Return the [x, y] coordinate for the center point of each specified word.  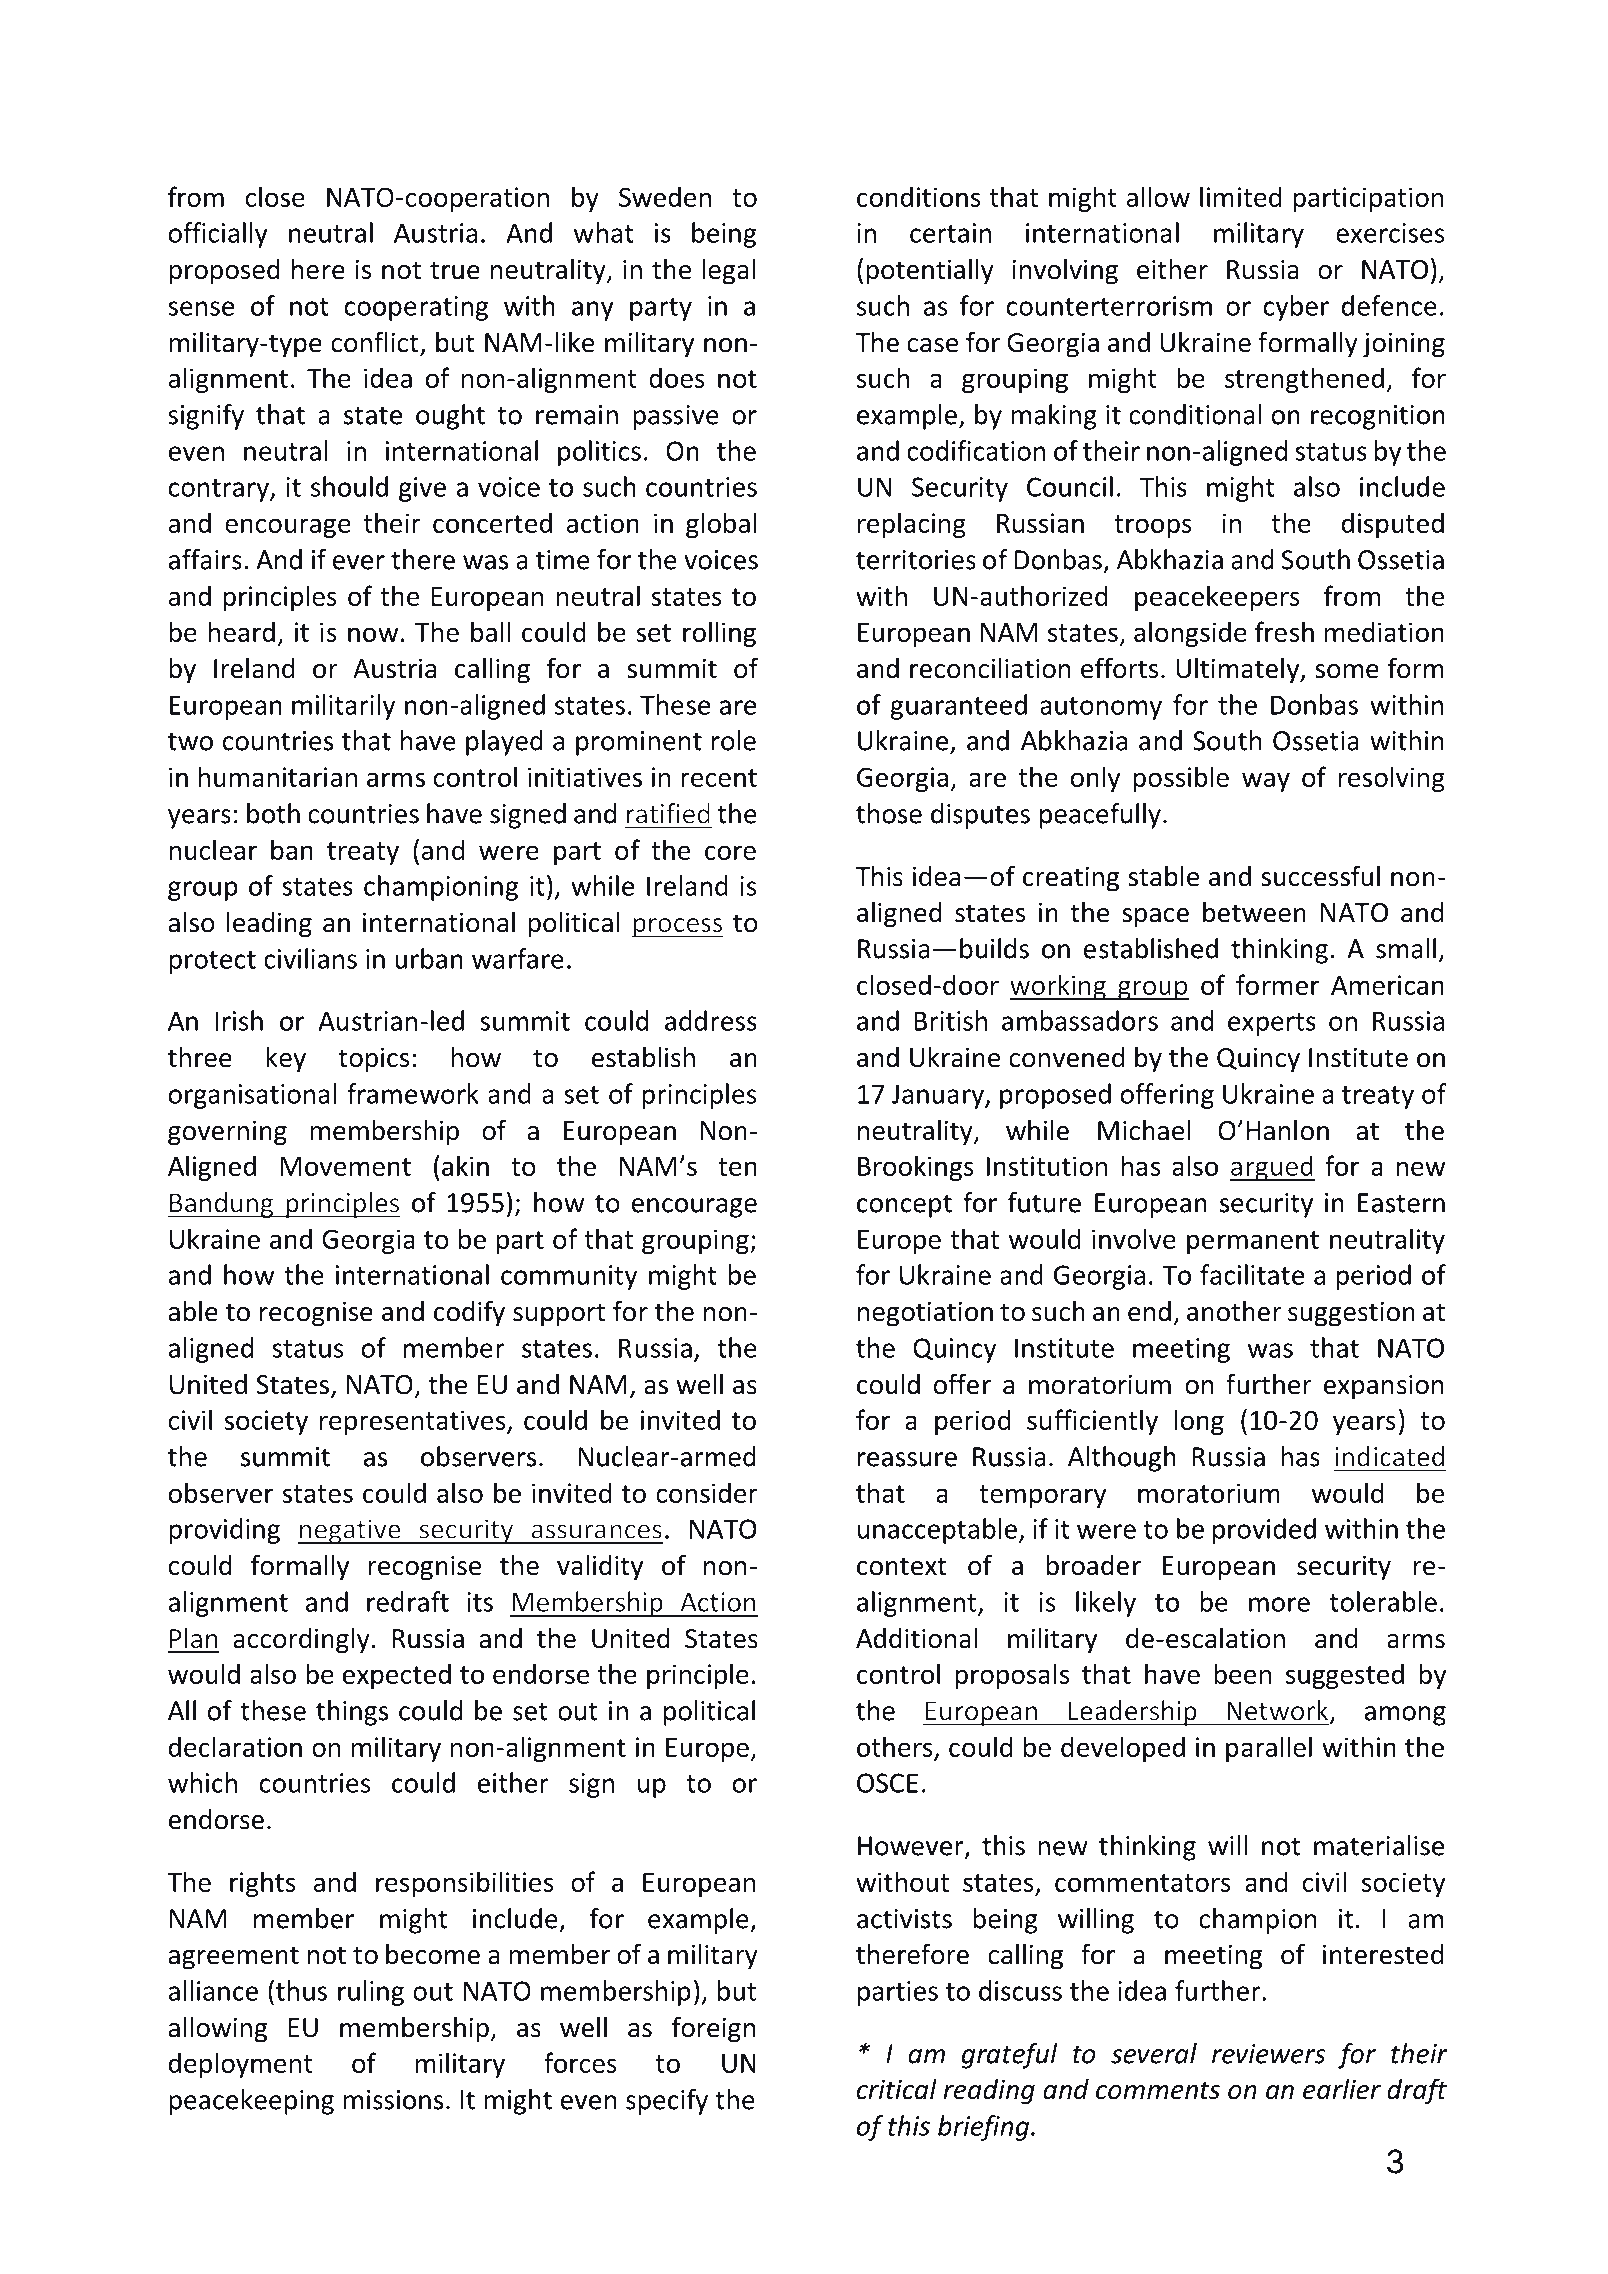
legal [728, 272]
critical [897, 2089]
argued [1272, 1168]
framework [413, 1093]
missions [393, 2100]
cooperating [416, 308]
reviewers [1268, 2054]
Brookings [916, 1168]
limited [1240, 196]
